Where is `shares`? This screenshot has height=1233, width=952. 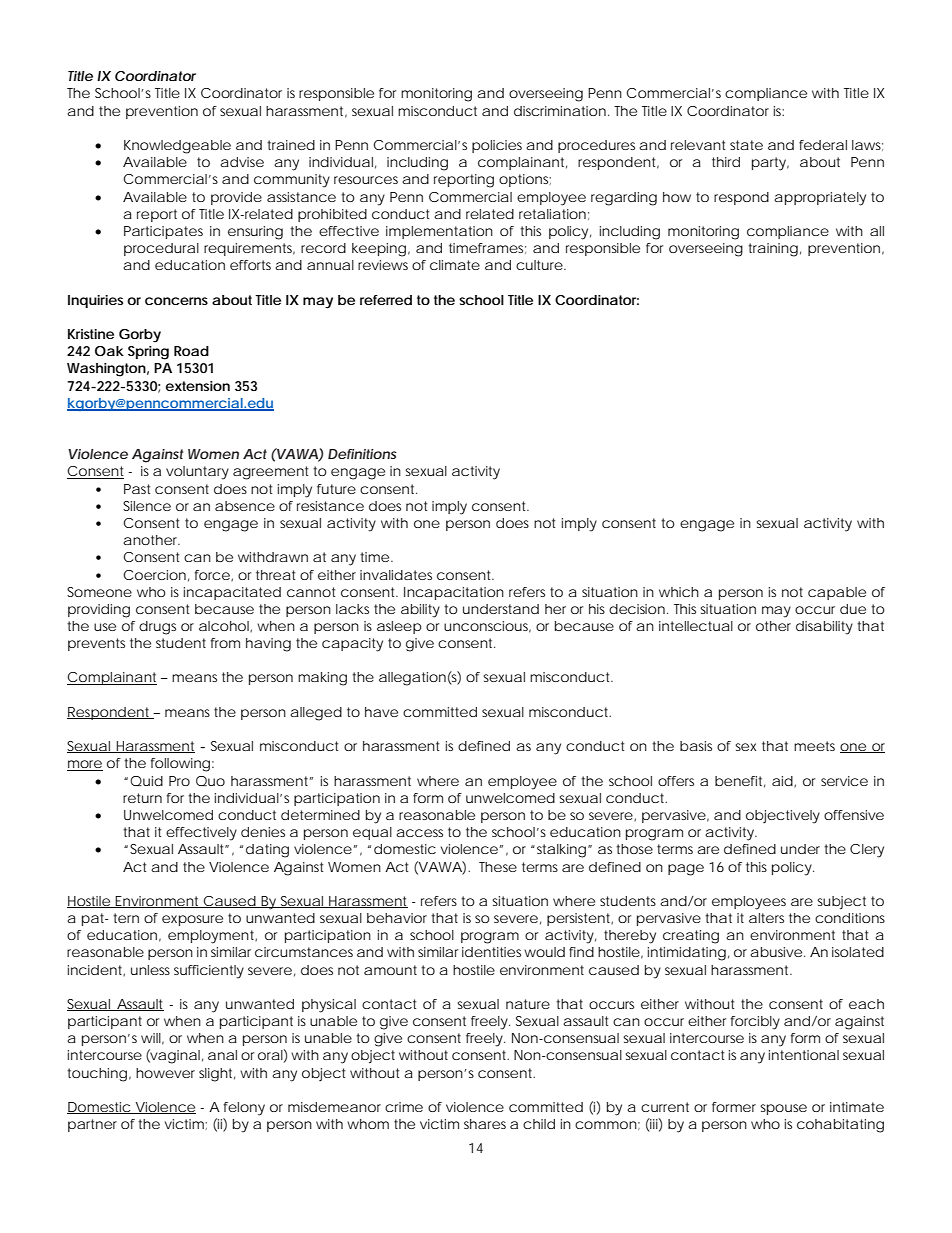 shares is located at coordinates (485, 1124).
